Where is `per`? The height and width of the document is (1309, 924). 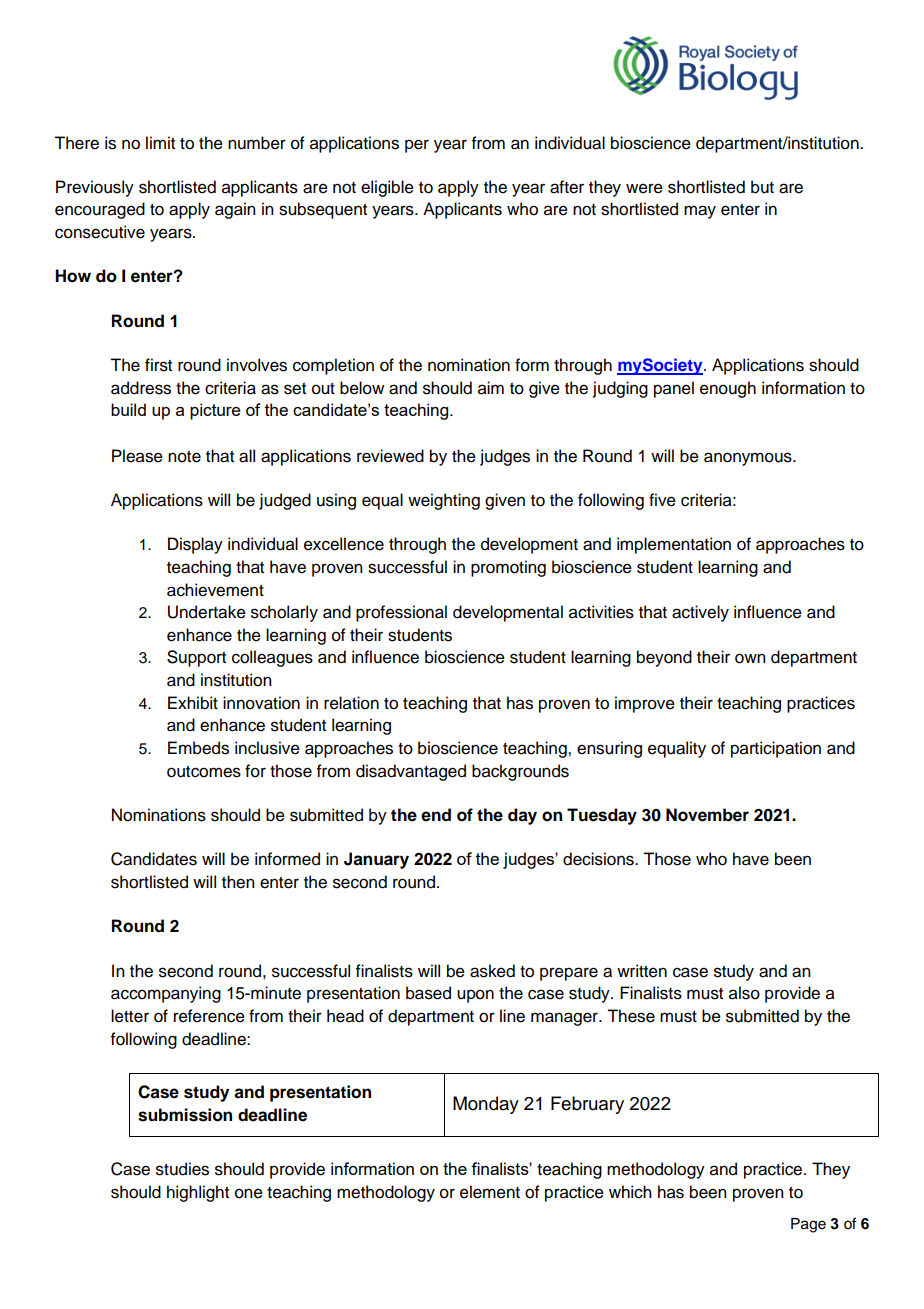 per is located at coordinates (417, 146).
